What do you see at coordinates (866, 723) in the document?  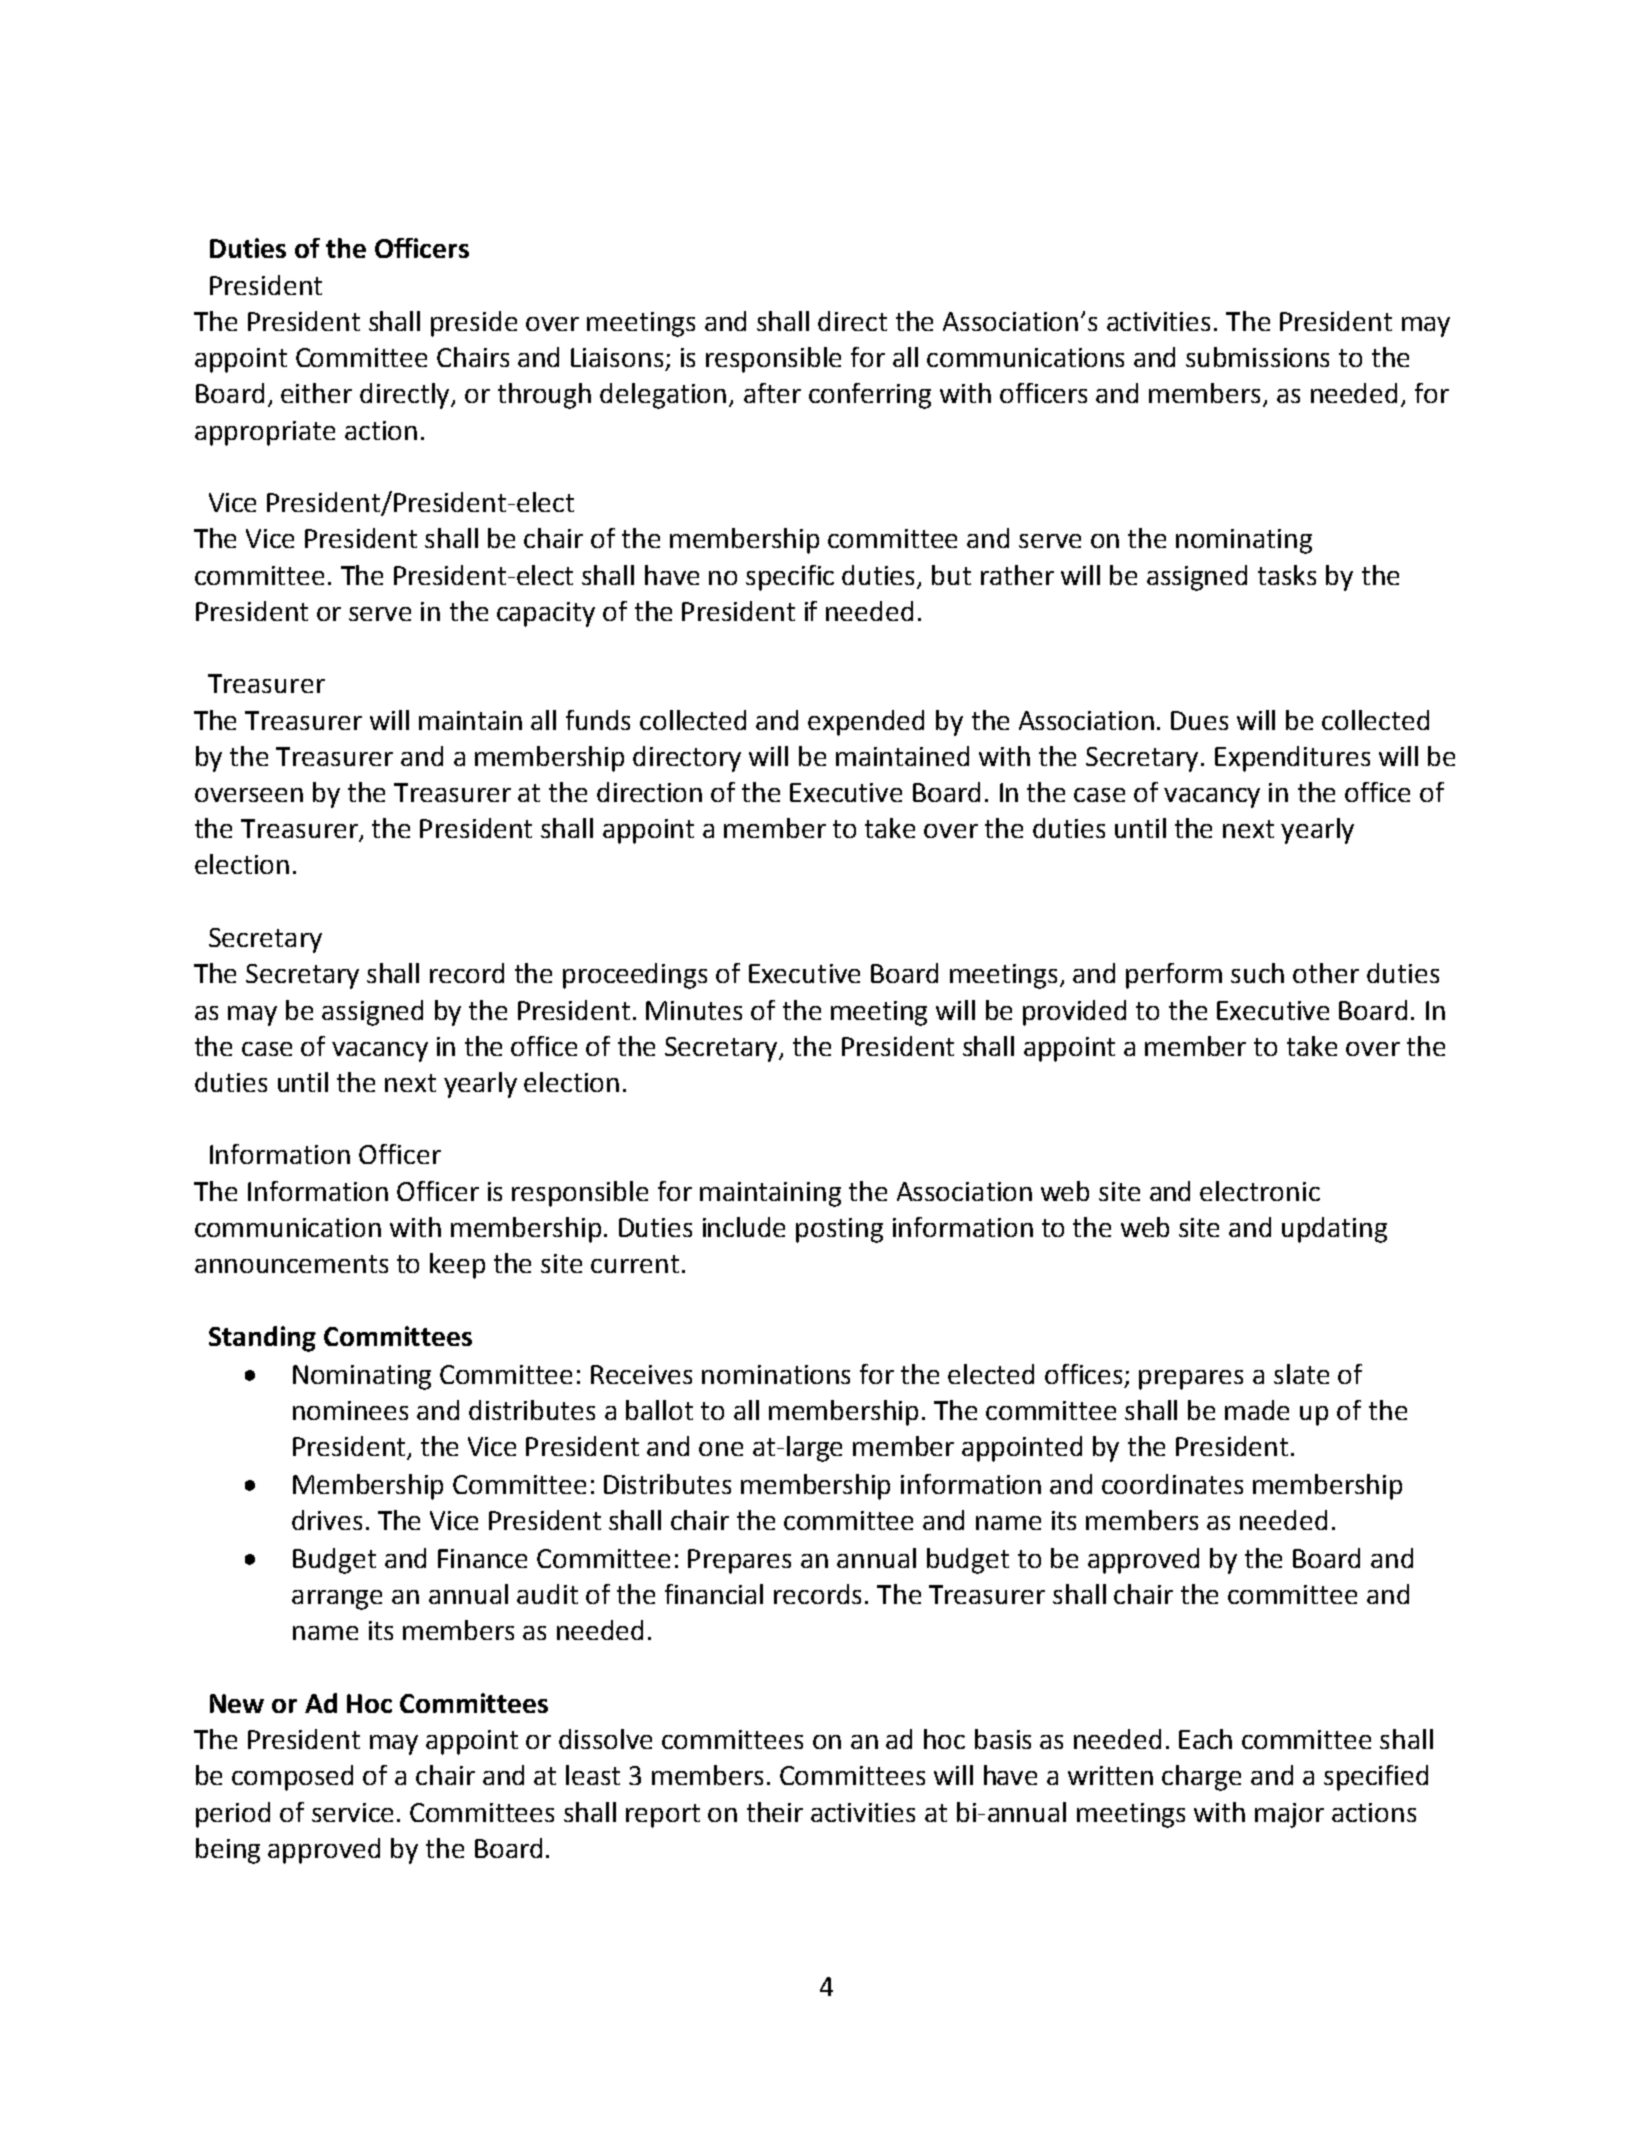 I see `expended` at bounding box center [866, 723].
